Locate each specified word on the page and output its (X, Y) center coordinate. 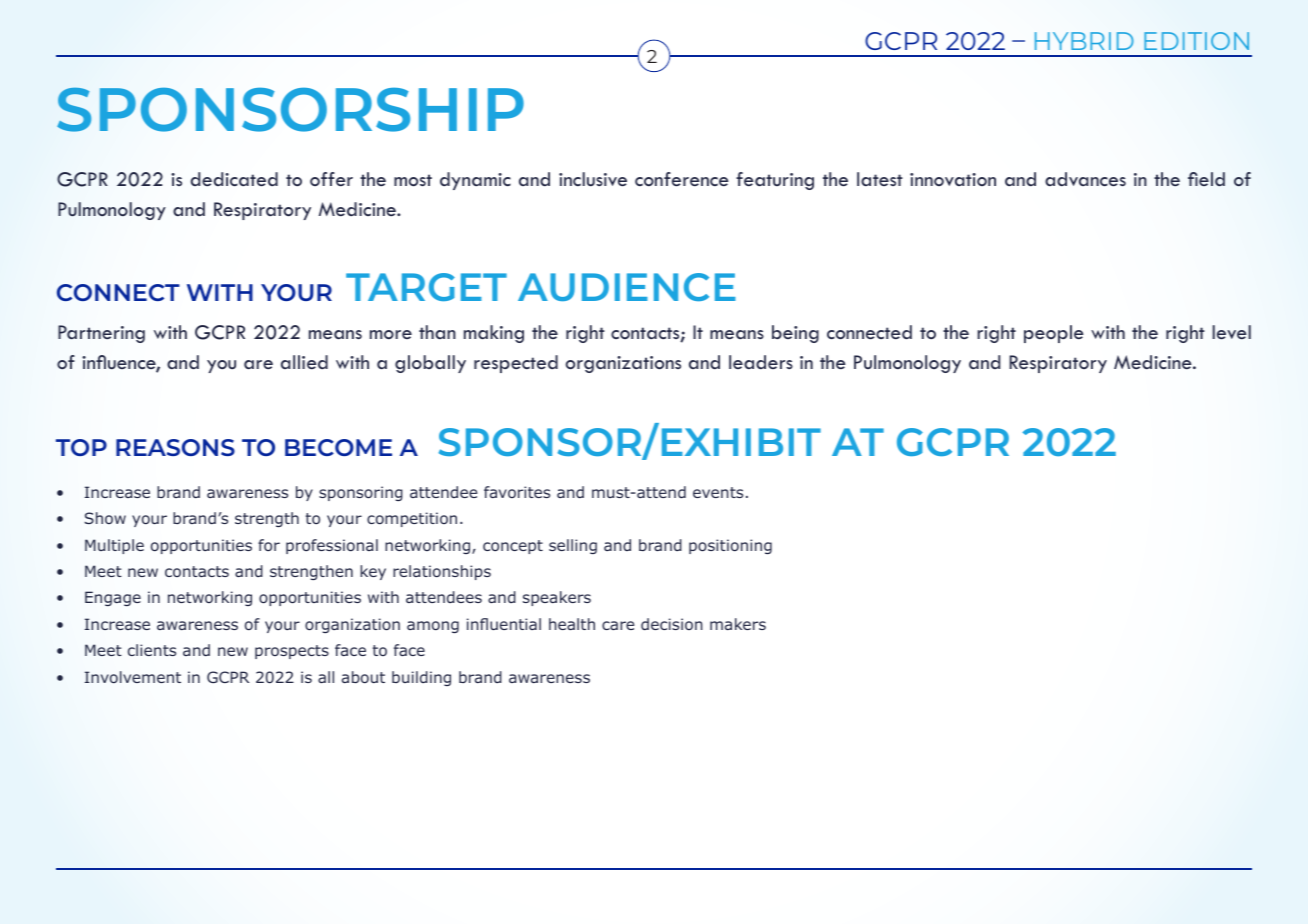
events (718, 492)
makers (738, 624)
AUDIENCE (627, 287)
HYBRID (1084, 41)
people (1054, 334)
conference (682, 179)
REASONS (175, 447)
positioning (730, 546)
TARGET (426, 287)
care (618, 625)
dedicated (234, 179)
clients (152, 650)
